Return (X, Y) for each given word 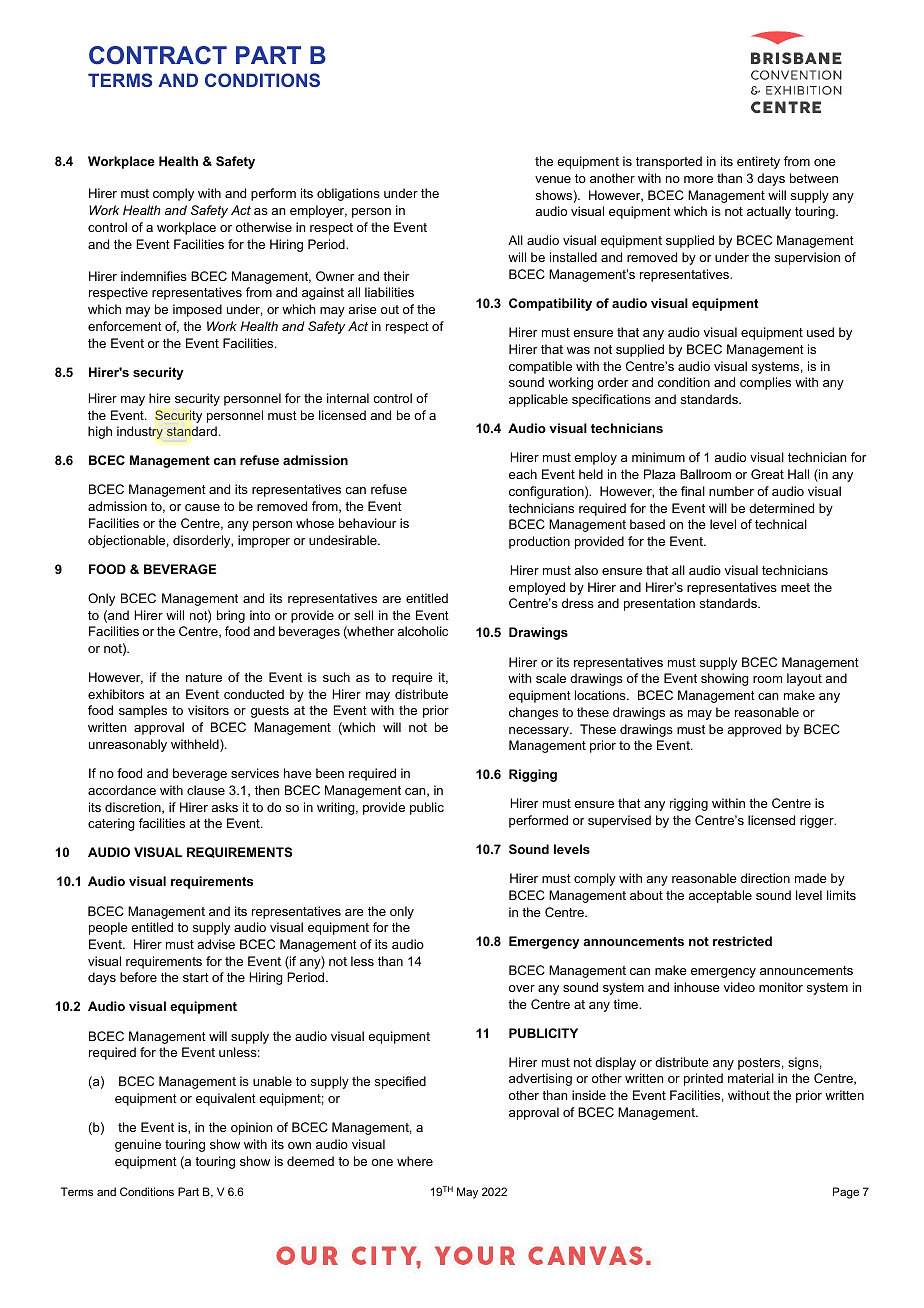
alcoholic (422, 631)
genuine (138, 1145)
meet (795, 587)
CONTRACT (158, 55)
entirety (758, 162)
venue (553, 179)
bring (231, 616)
